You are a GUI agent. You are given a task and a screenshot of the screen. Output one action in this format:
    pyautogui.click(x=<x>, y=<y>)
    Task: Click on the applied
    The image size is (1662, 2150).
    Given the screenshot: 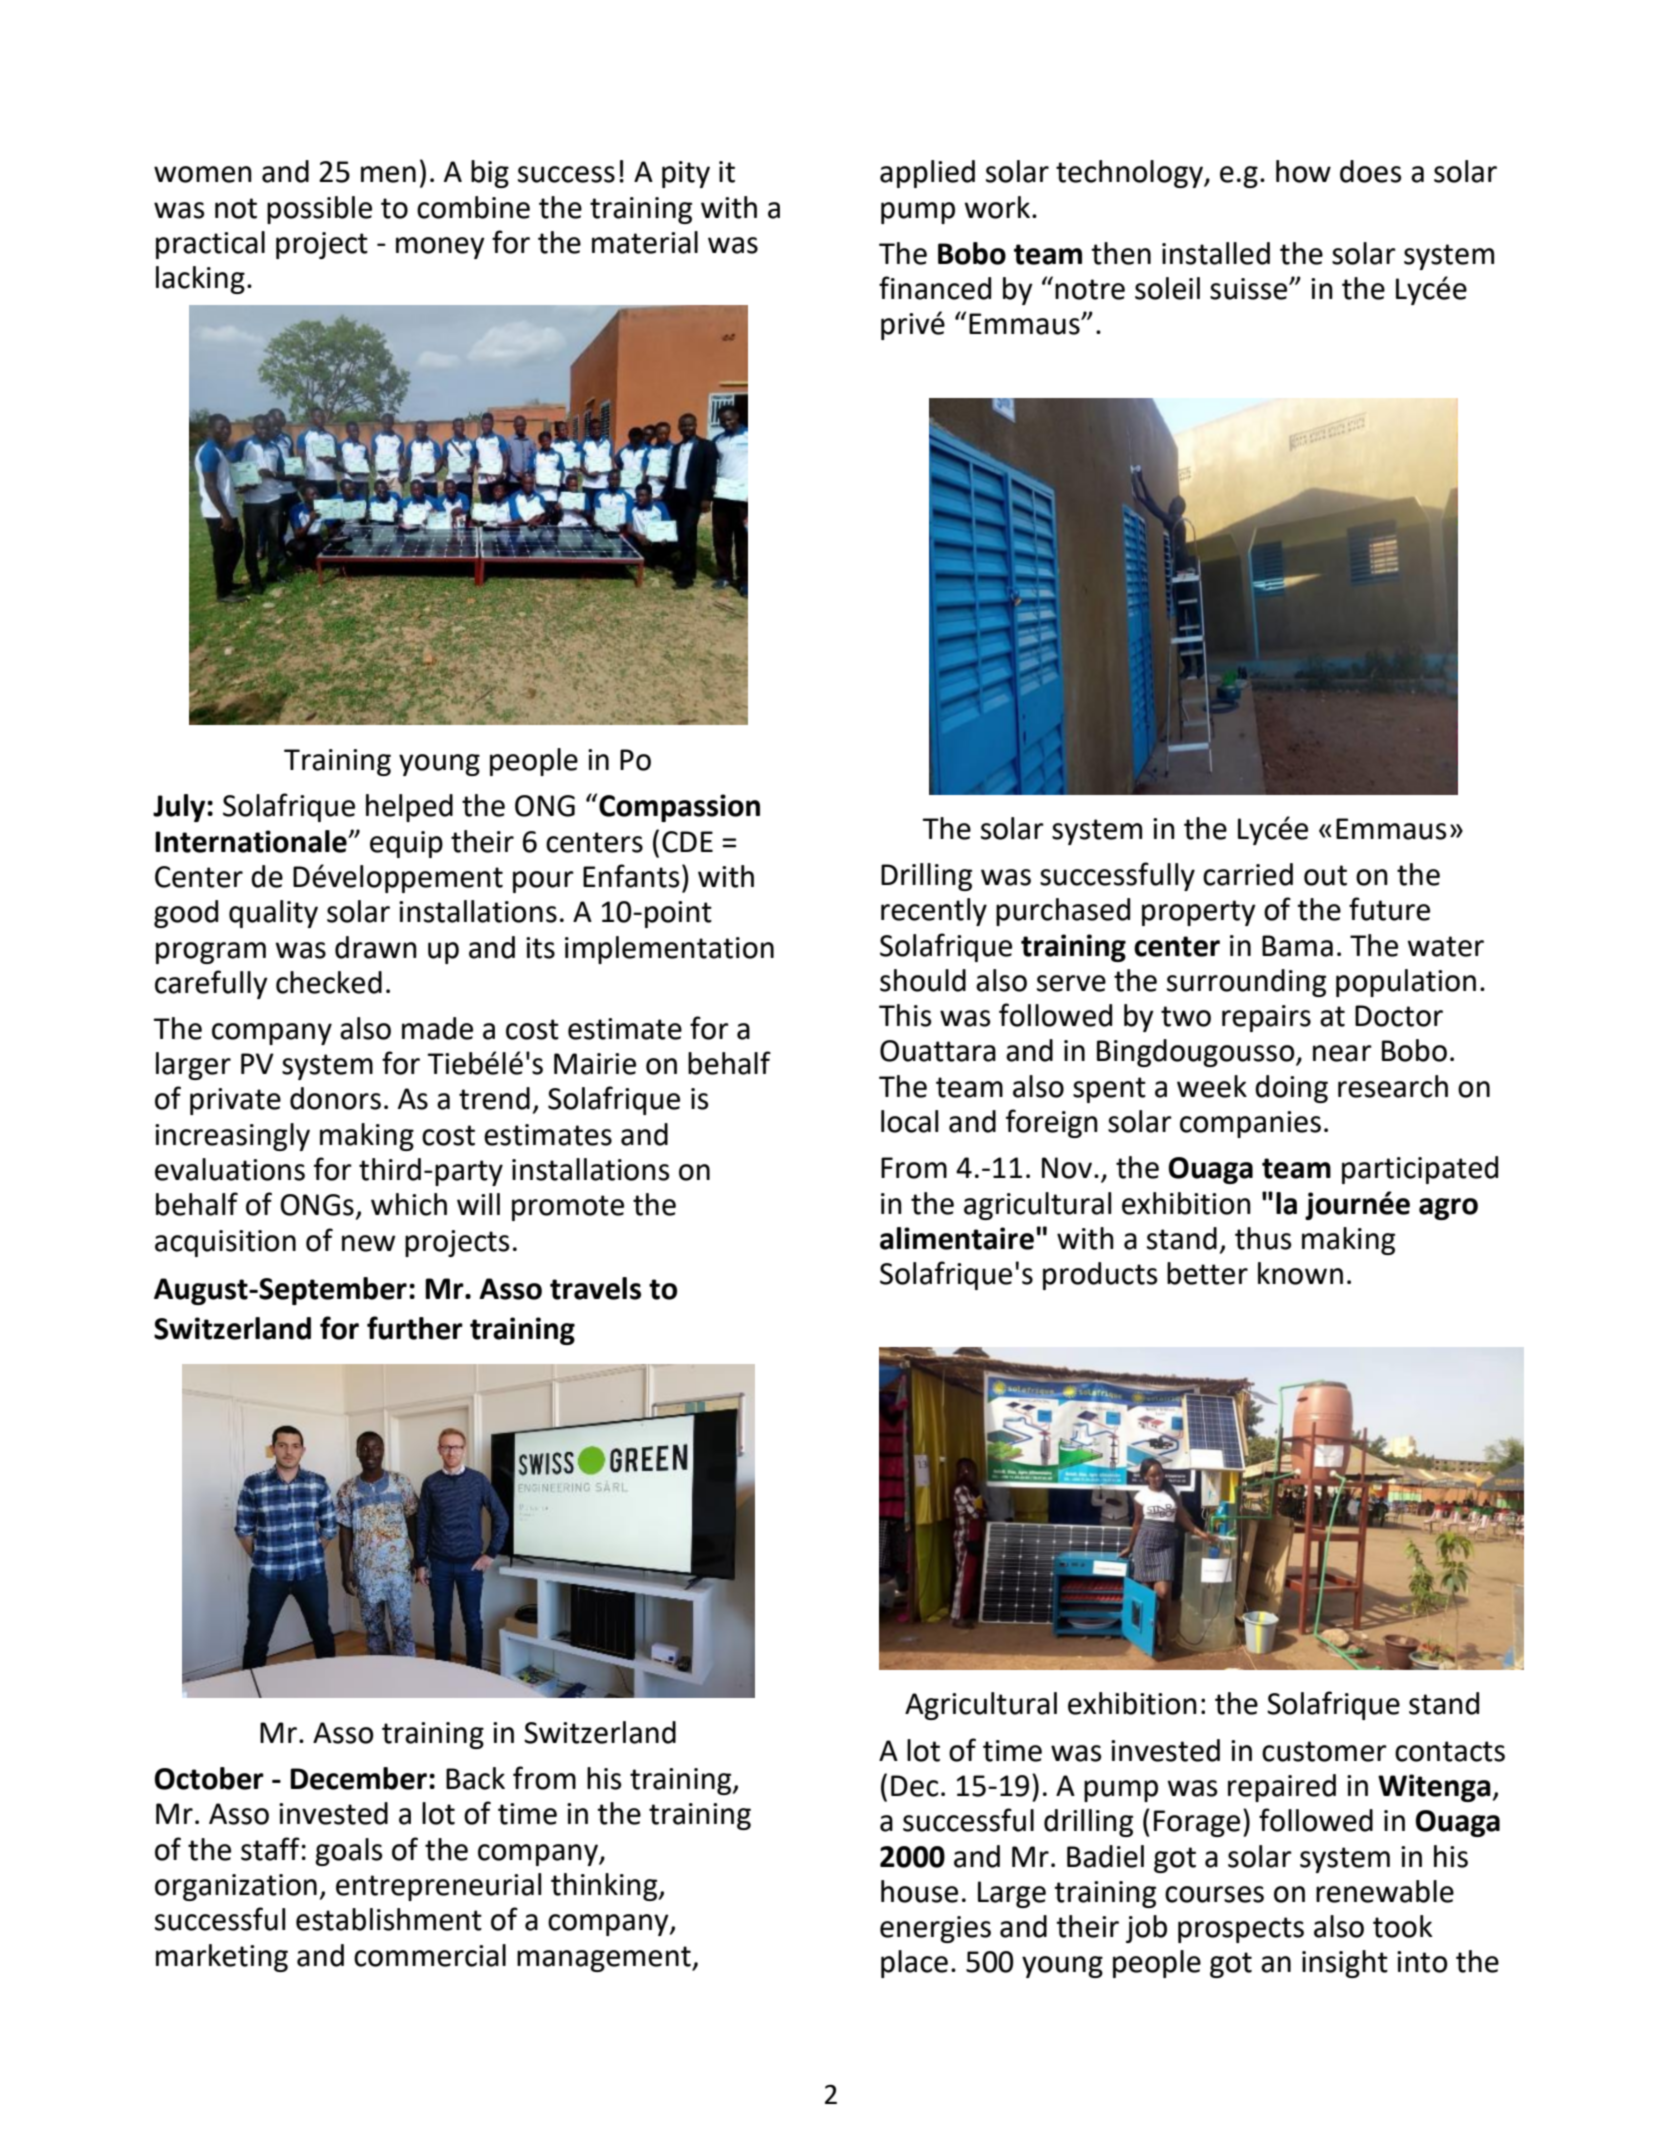 What is the action you would take?
    pyautogui.click(x=927, y=174)
